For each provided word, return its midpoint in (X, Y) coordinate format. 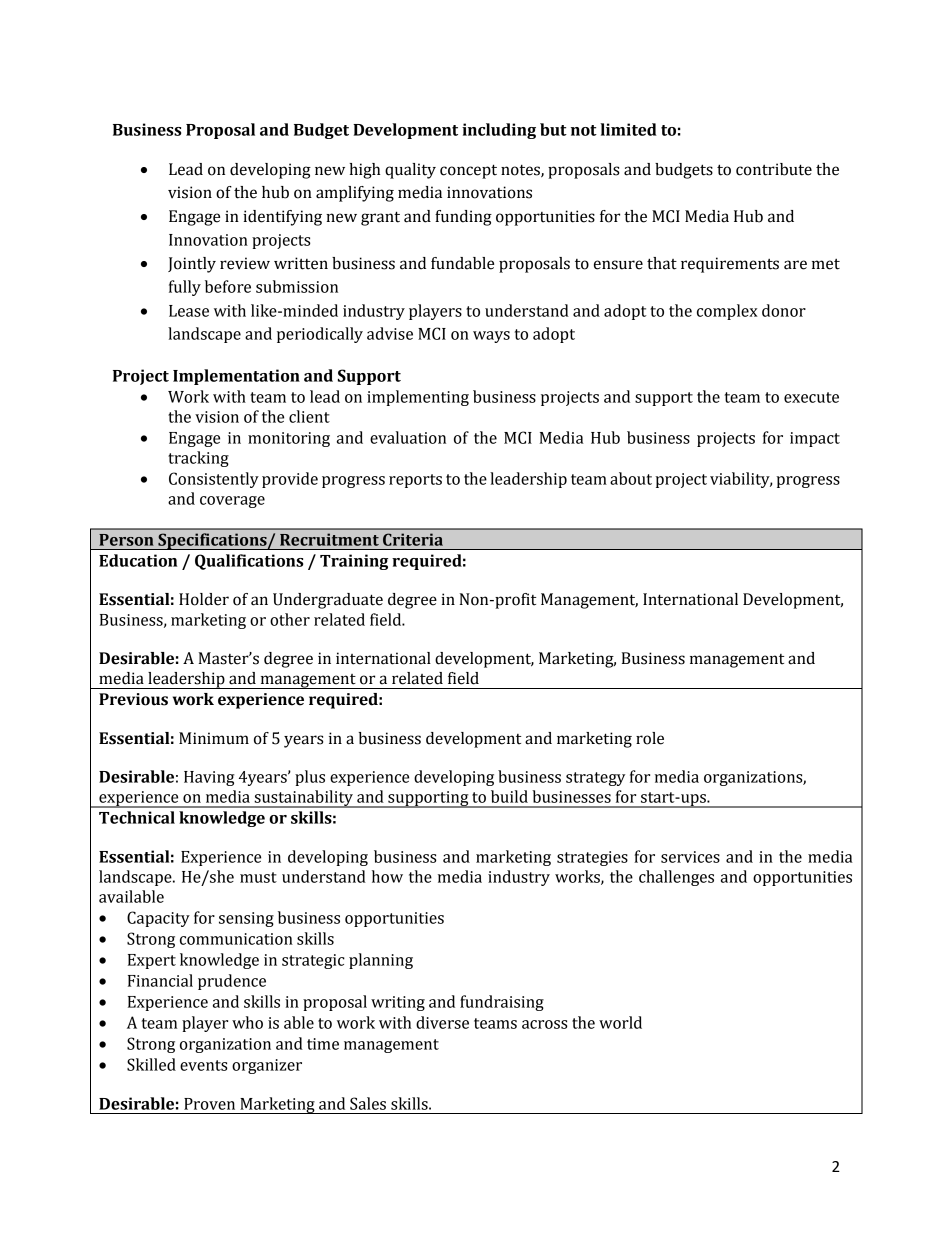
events (204, 1065)
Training (354, 562)
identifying (282, 218)
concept (468, 171)
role (650, 738)
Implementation (236, 377)
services (690, 857)
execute (811, 397)
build (509, 796)
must (258, 877)
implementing (418, 398)
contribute (774, 169)
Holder (204, 599)
